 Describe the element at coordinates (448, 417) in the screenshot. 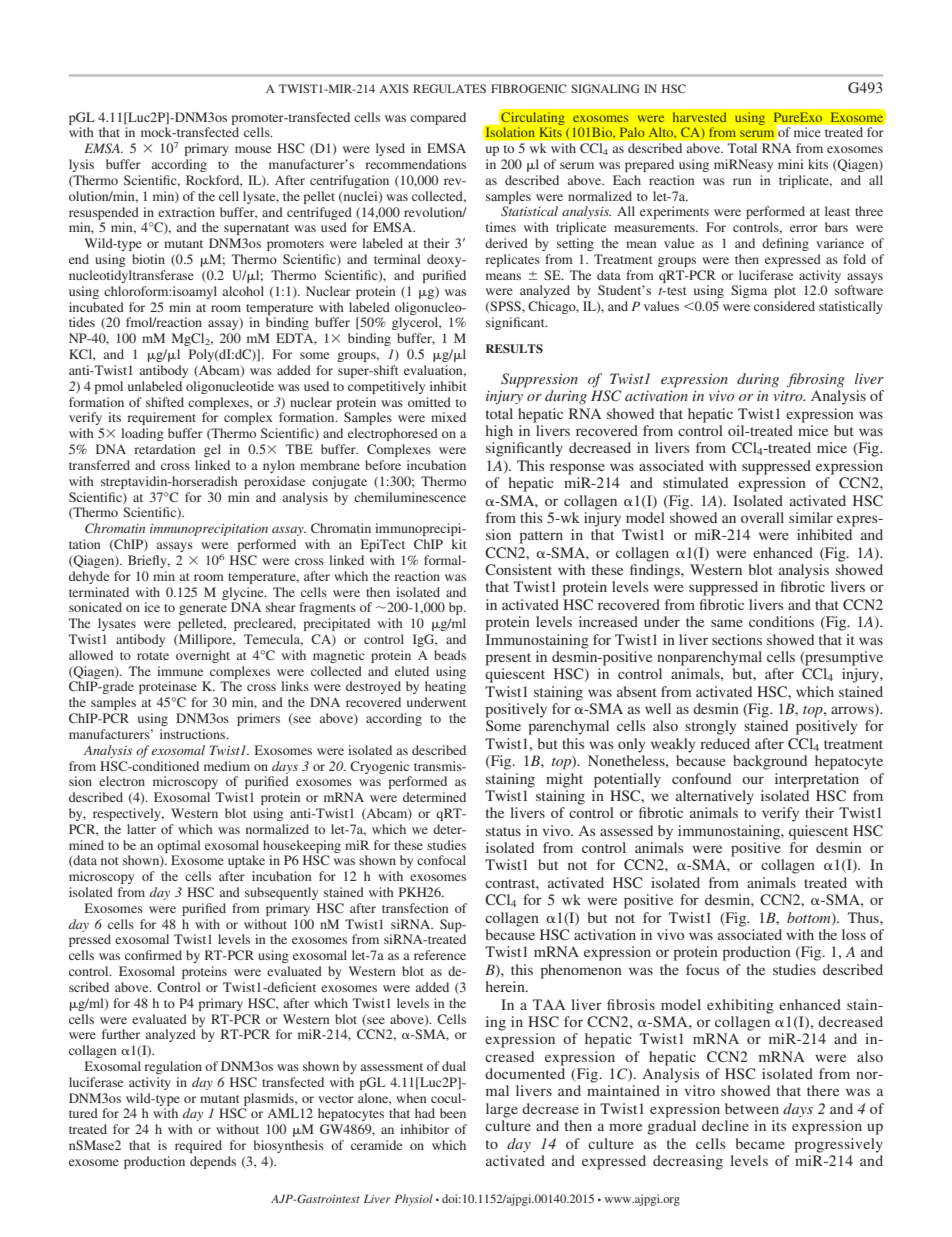

I see `mixed` at that location.
